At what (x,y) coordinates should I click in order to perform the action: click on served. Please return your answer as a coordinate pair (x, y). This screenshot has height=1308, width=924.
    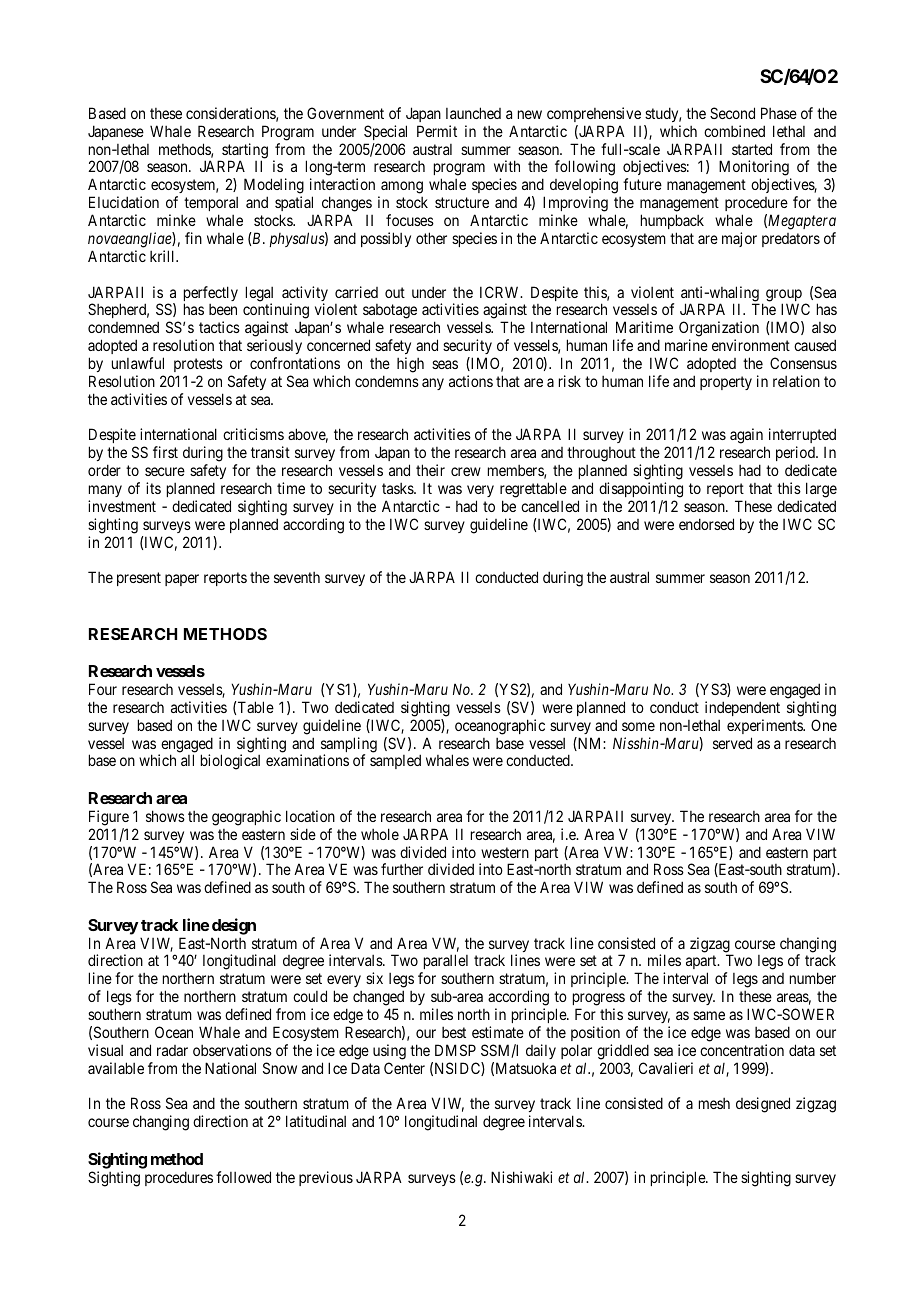
    Looking at the image, I should click on (732, 743).
